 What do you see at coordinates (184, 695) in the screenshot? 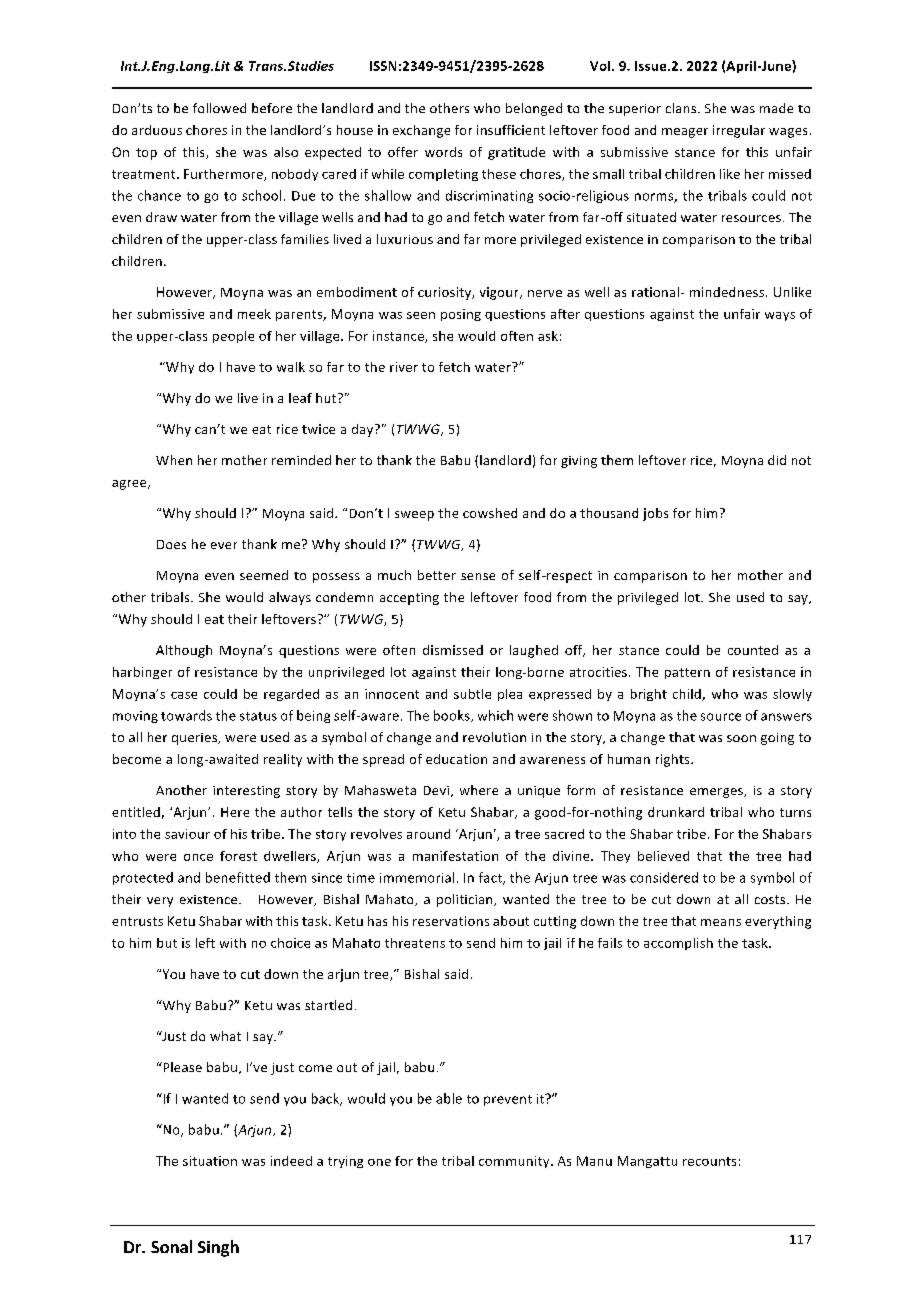
I see `case` at bounding box center [184, 695].
